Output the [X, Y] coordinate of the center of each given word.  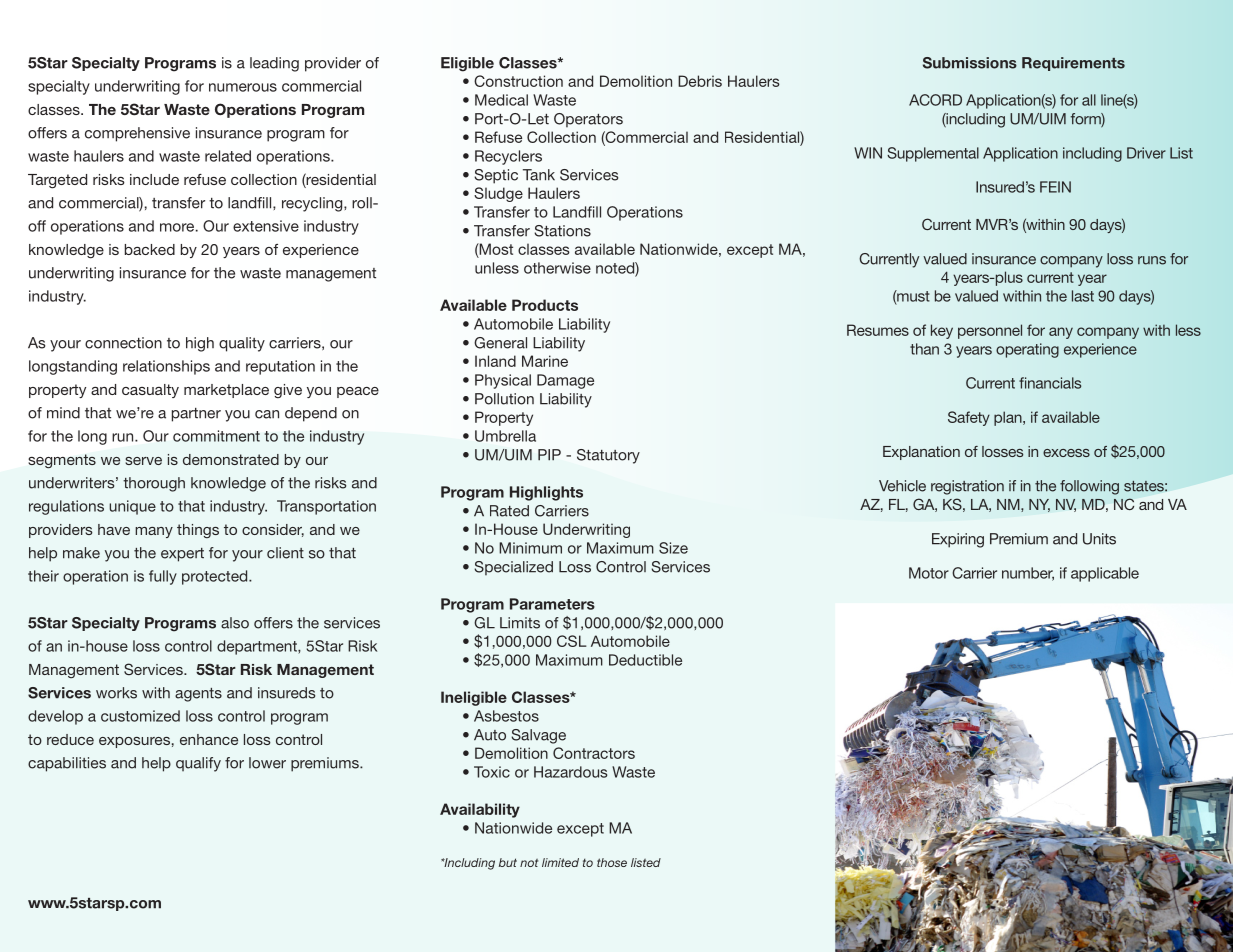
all [1089, 100]
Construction [518, 81]
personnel [990, 331]
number [1028, 574]
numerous [243, 87]
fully [163, 577]
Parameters [552, 604]
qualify [198, 764]
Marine [545, 361]
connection [123, 343]
